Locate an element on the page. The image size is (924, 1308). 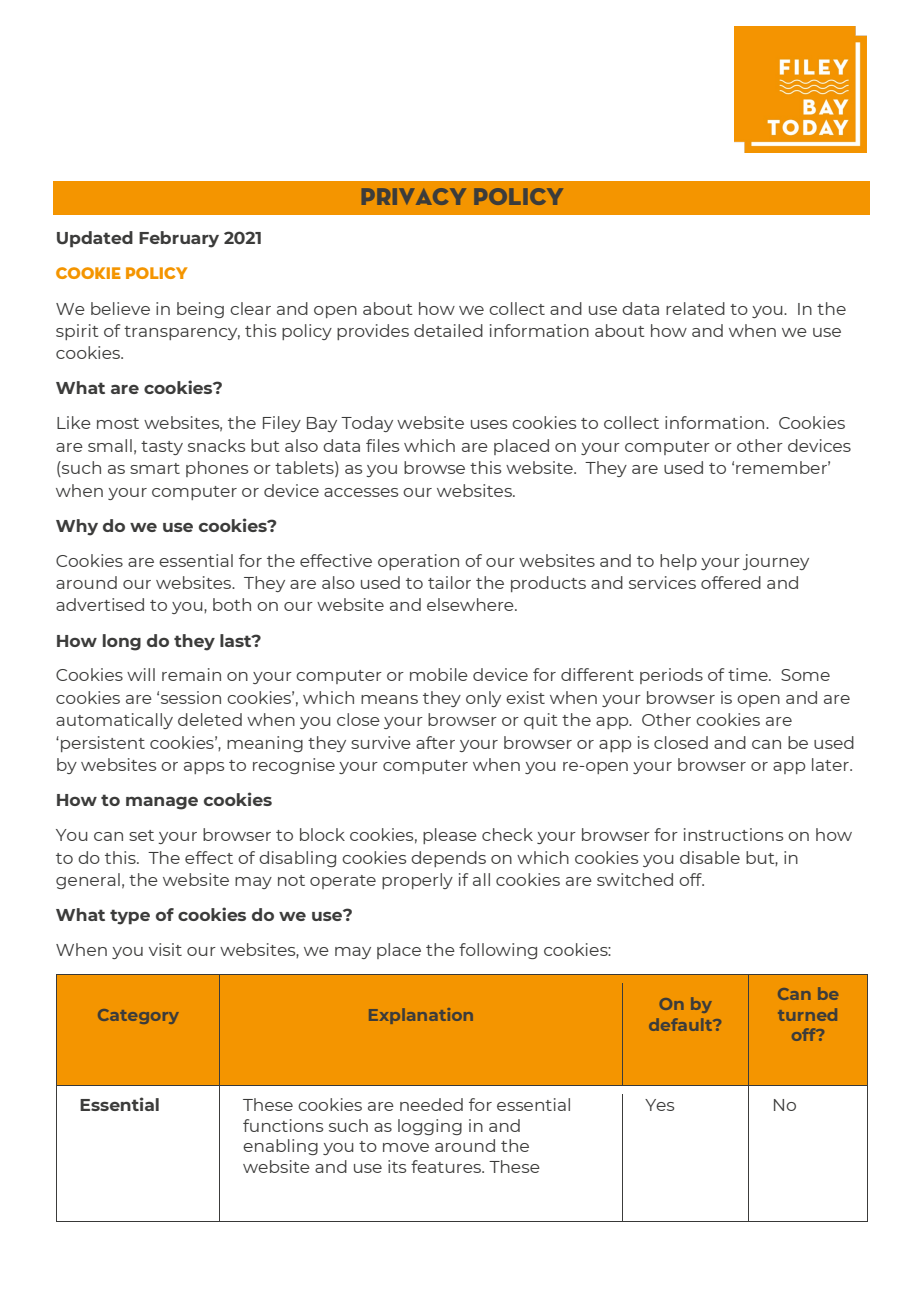
logging is located at coordinates (430, 1127).
